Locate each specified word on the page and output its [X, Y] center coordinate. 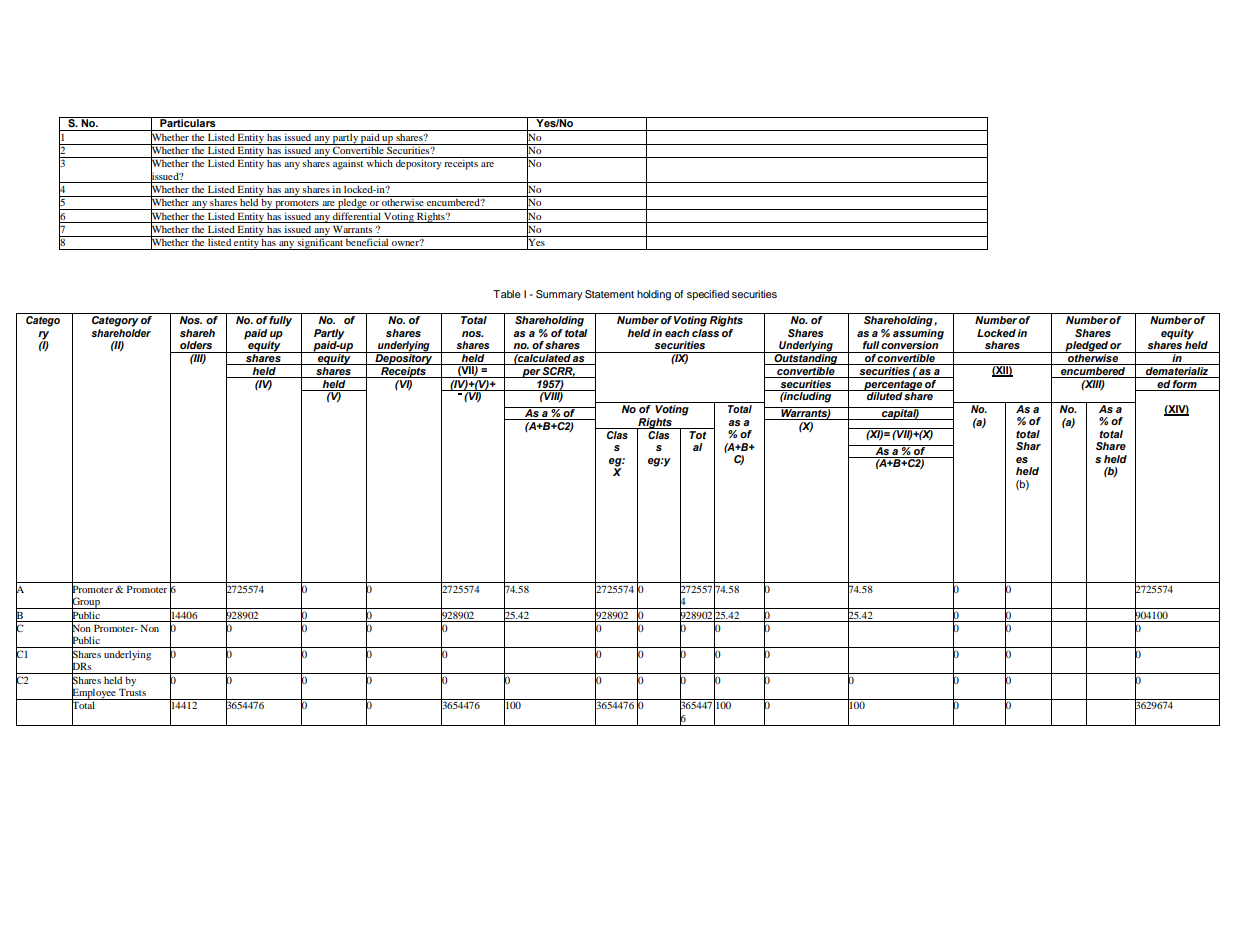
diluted [884, 395]
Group [86, 602]
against [348, 163]
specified [708, 295]
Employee [94, 693]
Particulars [188, 122]
